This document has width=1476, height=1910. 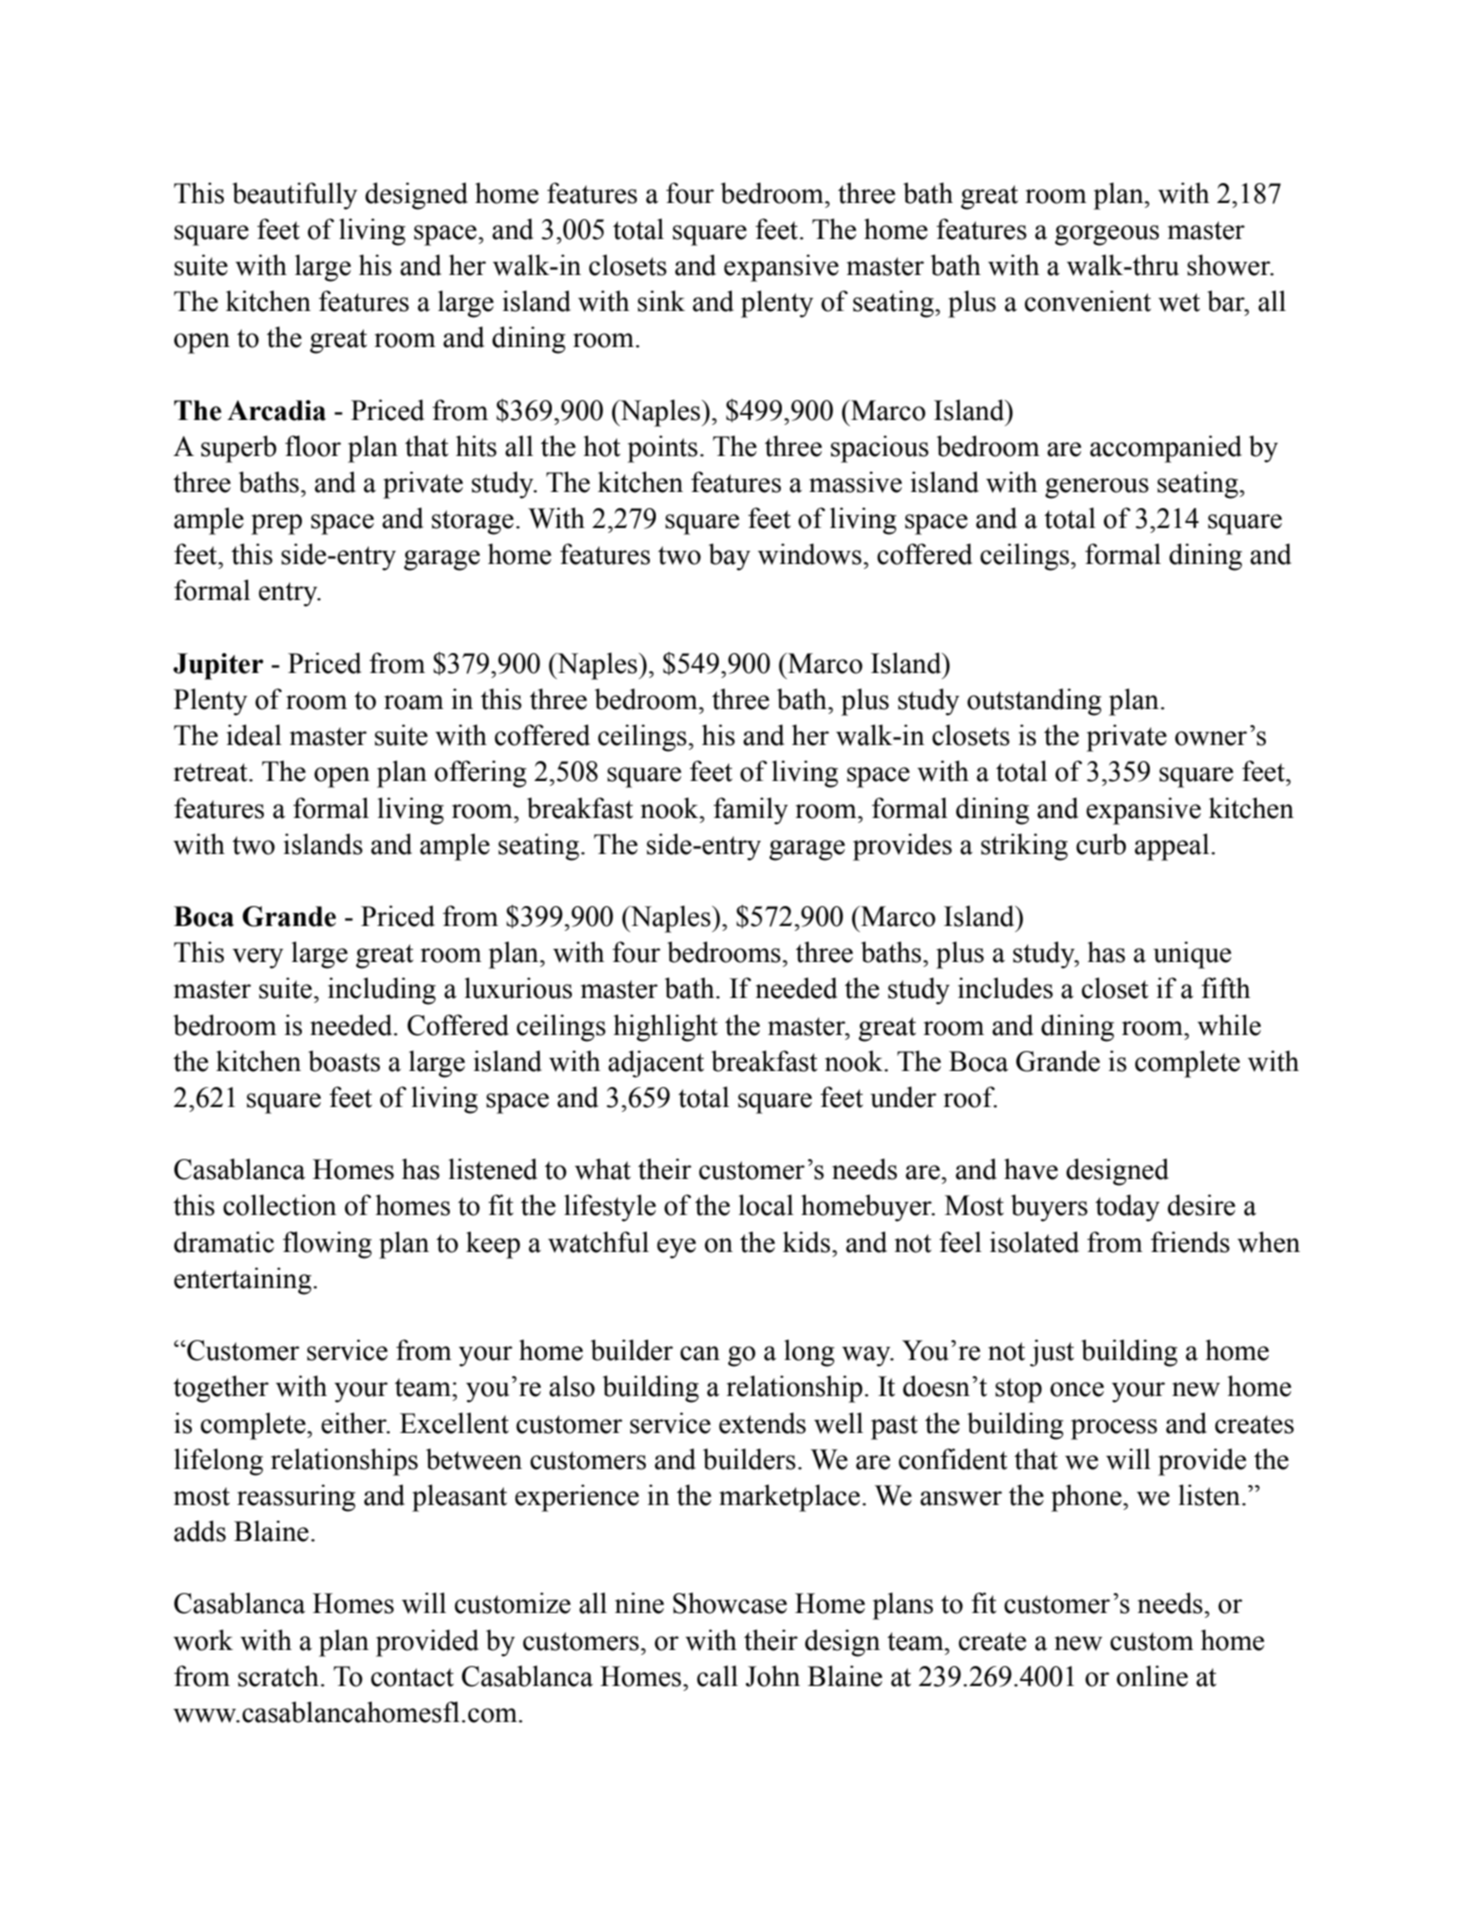 I want to click on online, so click(x=1152, y=1676).
